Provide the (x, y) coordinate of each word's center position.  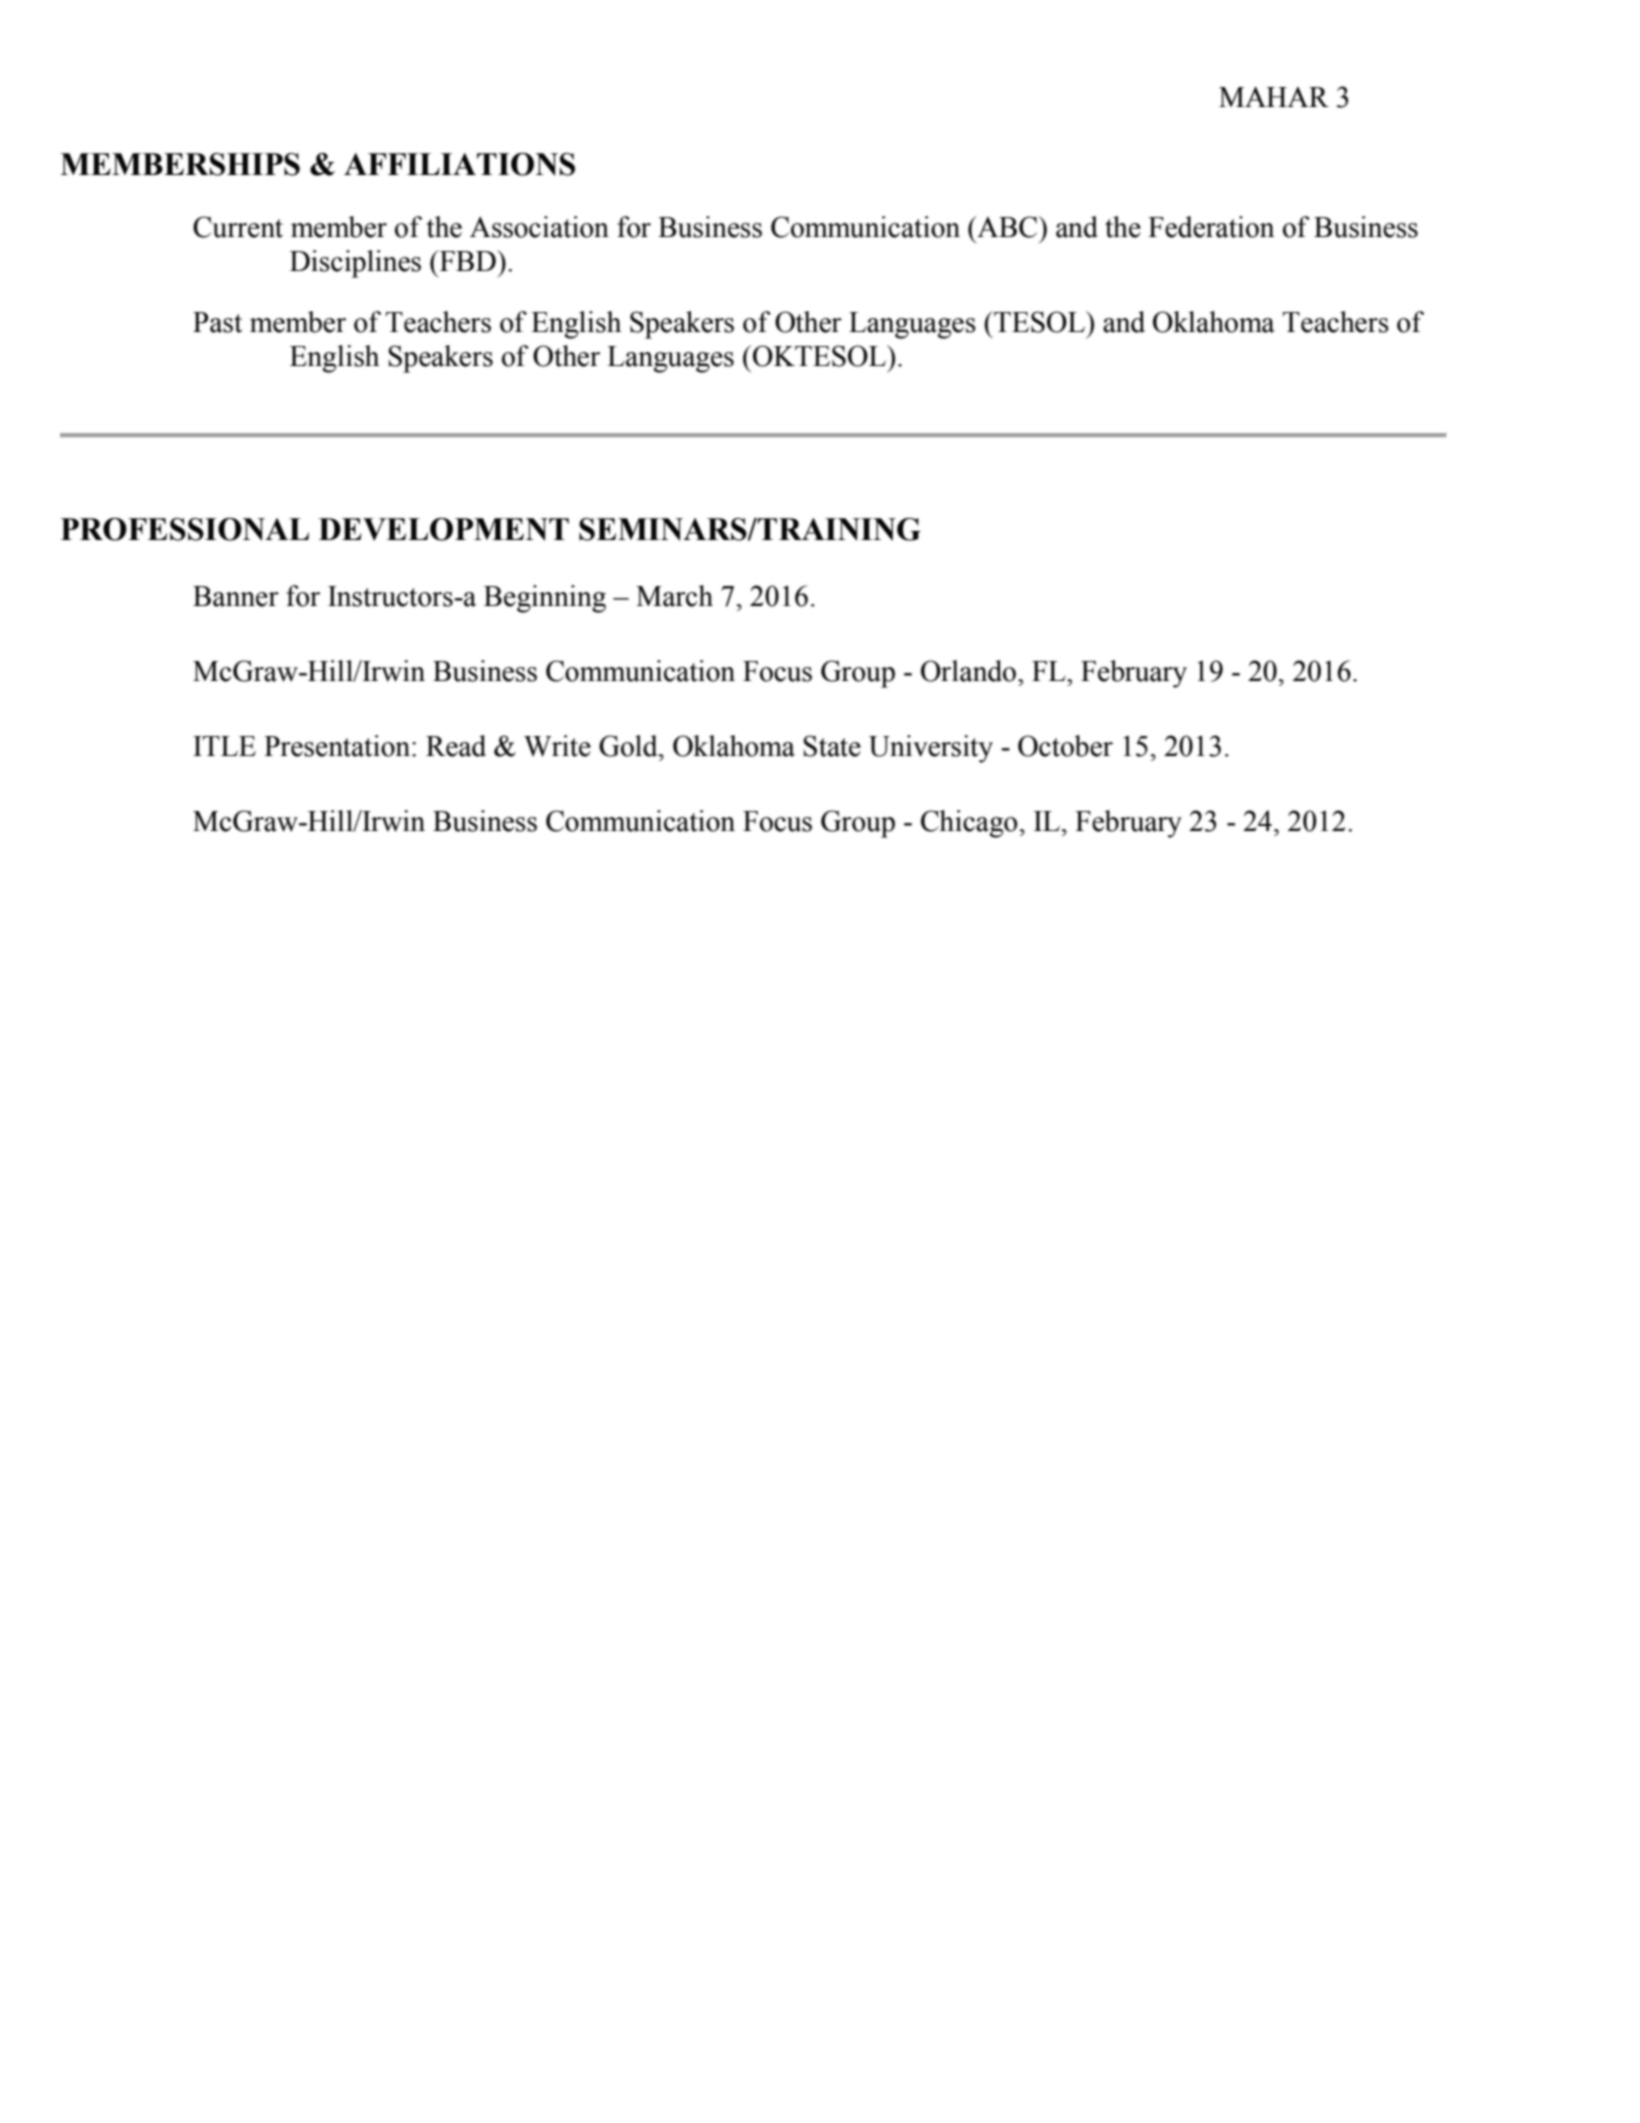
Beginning (545, 599)
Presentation (338, 746)
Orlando (970, 671)
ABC (1007, 227)
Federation (1211, 227)
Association (539, 227)
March (674, 596)
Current (238, 227)
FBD (468, 260)
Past (217, 322)
